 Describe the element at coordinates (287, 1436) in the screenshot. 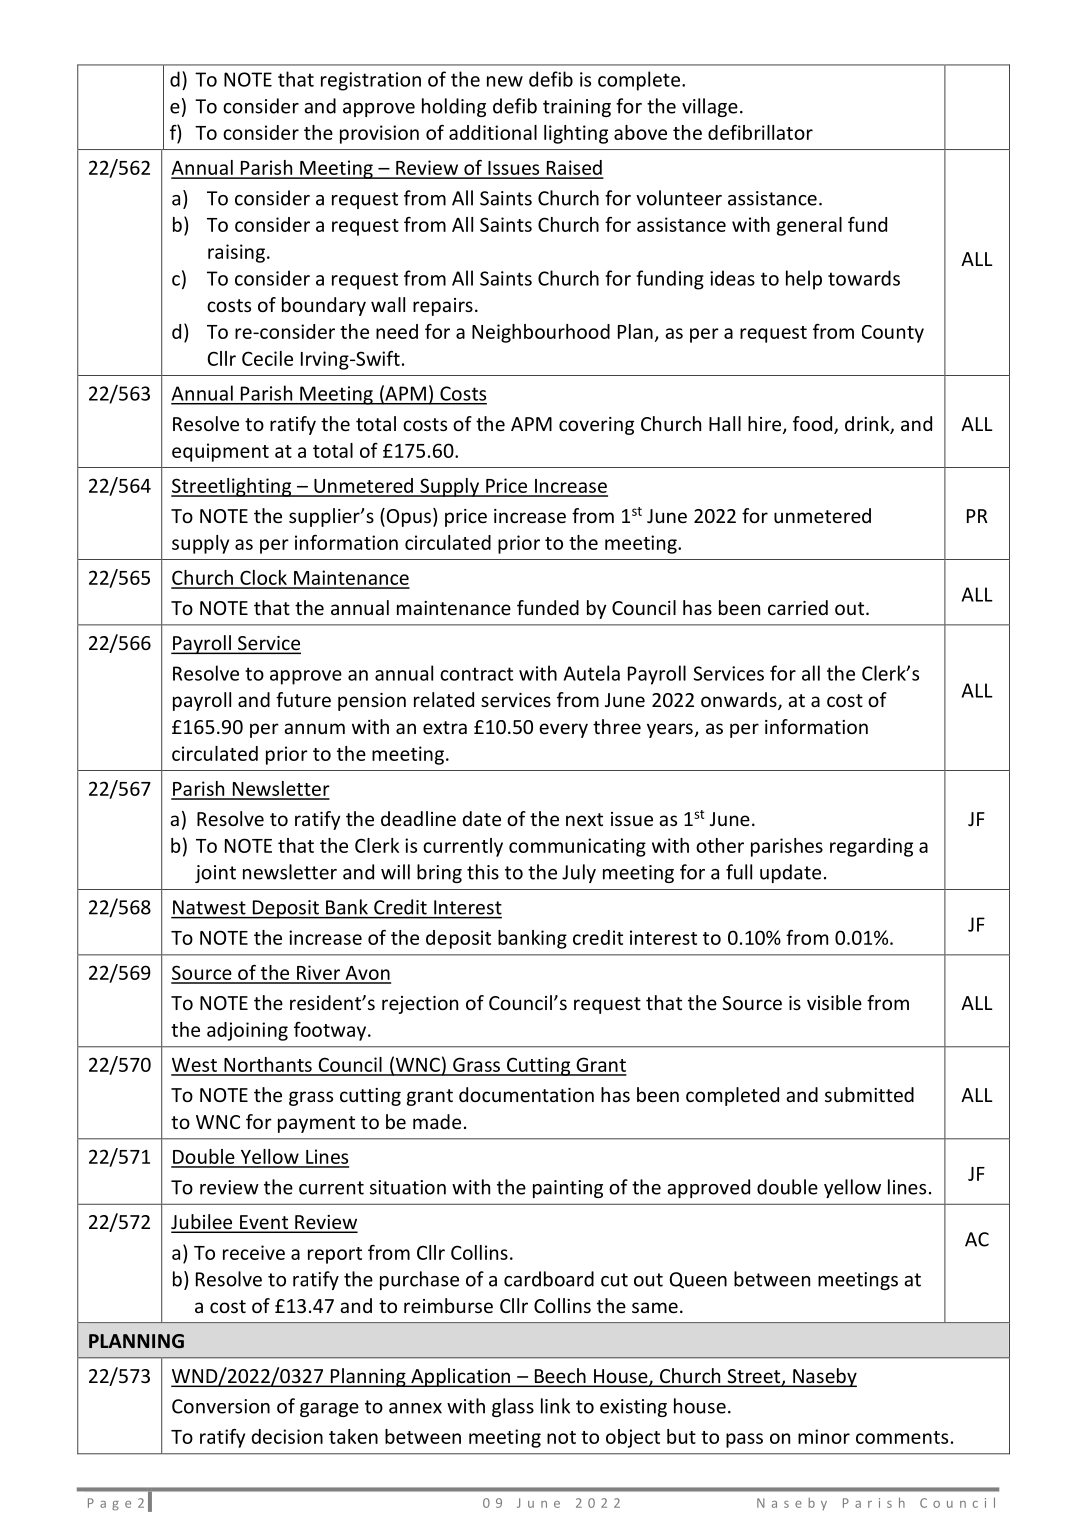

I see `decision` at that location.
